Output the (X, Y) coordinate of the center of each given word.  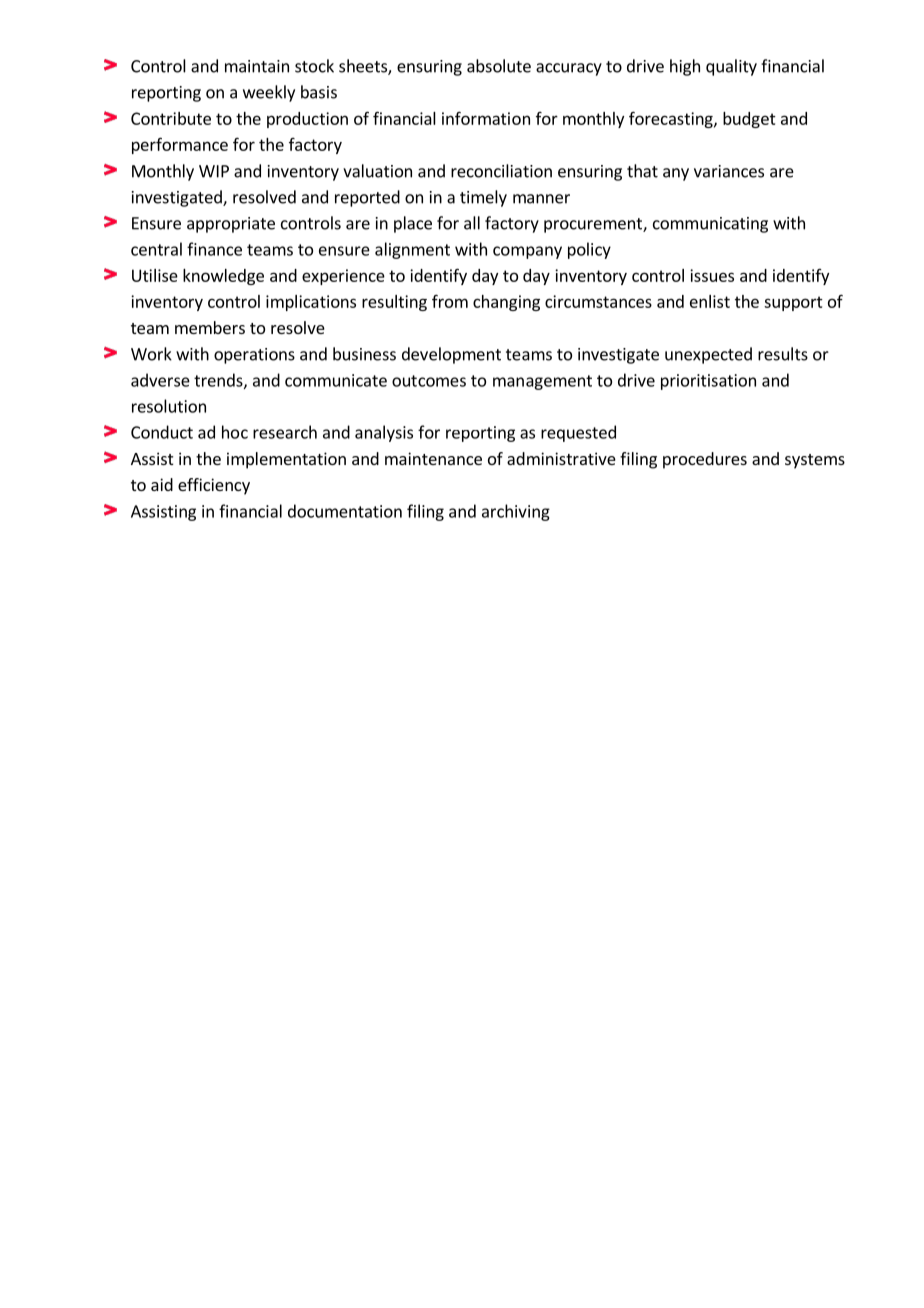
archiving (516, 512)
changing (506, 303)
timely (483, 198)
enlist (710, 301)
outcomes (429, 381)
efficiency (214, 486)
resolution (169, 406)
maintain (257, 66)
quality (731, 67)
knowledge (223, 277)
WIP (214, 171)
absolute (499, 66)
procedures (705, 460)
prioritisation (708, 382)
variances (729, 171)
